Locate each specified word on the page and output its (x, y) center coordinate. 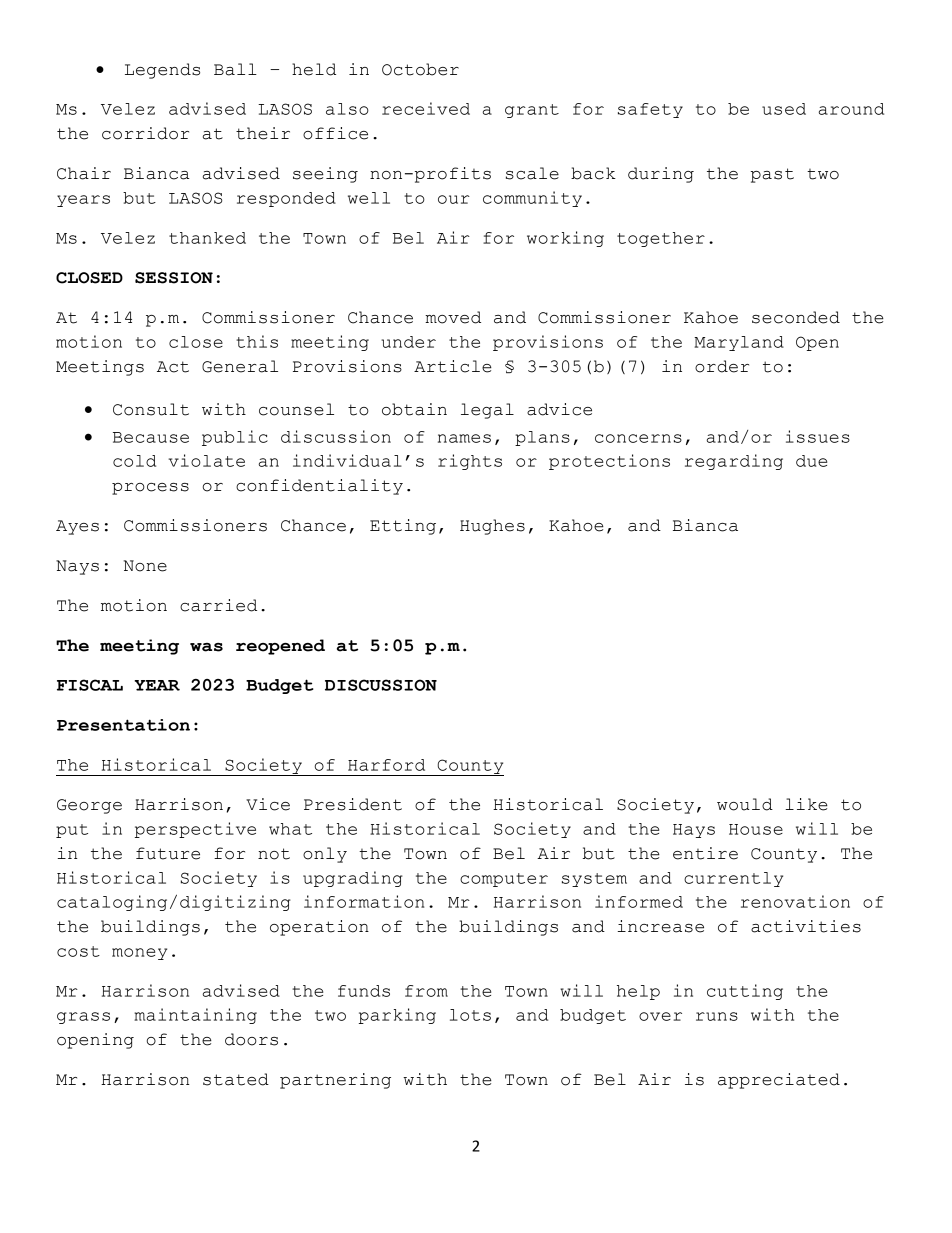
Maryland (739, 343)
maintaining (195, 1016)
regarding (734, 462)
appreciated (779, 1081)
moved (453, 317)
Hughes (492, 527)
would (745, 804)
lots (470, 1015)
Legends (162, 71)
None (145, 566)
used (784, 109)
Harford (386, 765)
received (426, 108)
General (240, 366)
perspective (195, 830)
